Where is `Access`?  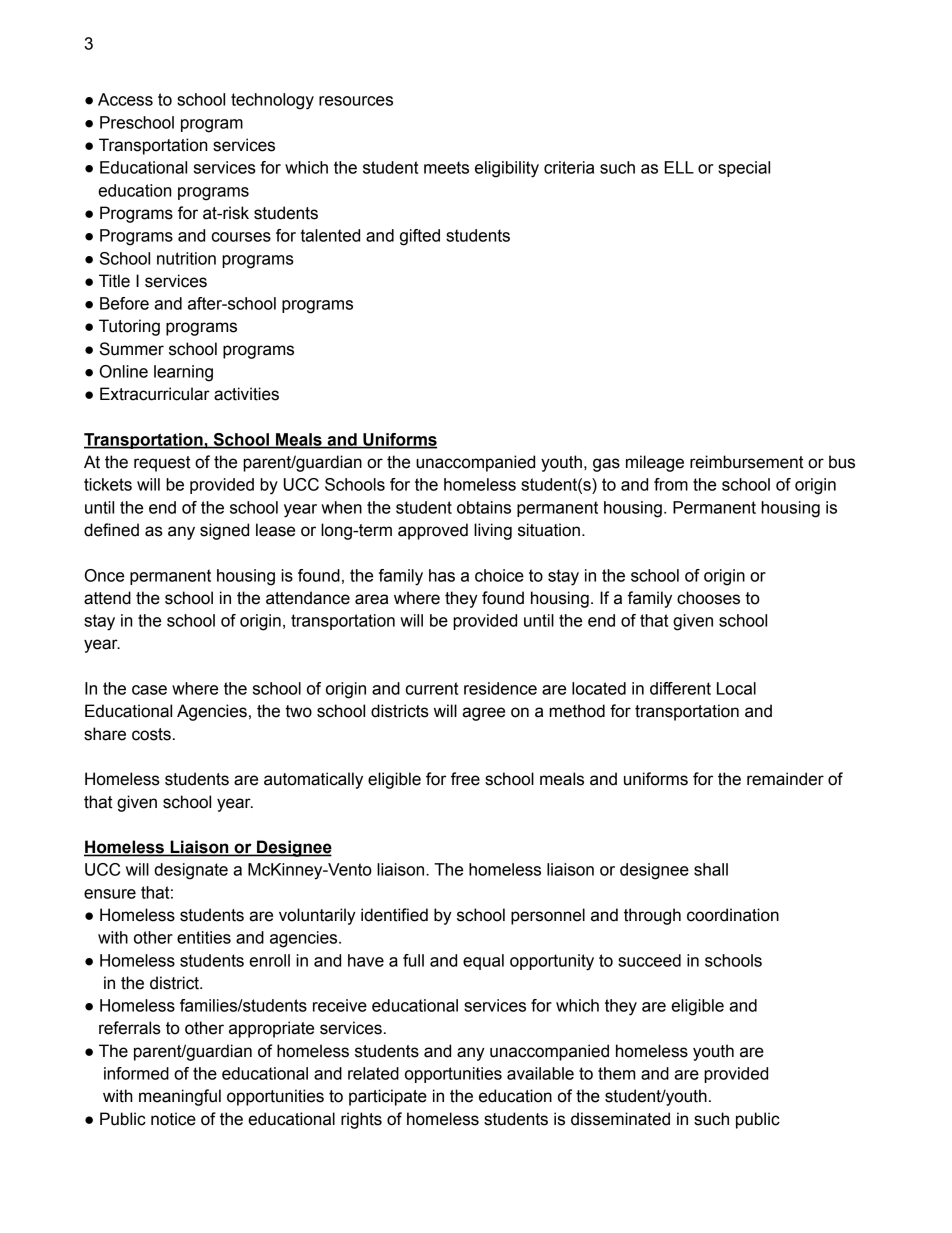
Access is located at coordinates (125, 99).
